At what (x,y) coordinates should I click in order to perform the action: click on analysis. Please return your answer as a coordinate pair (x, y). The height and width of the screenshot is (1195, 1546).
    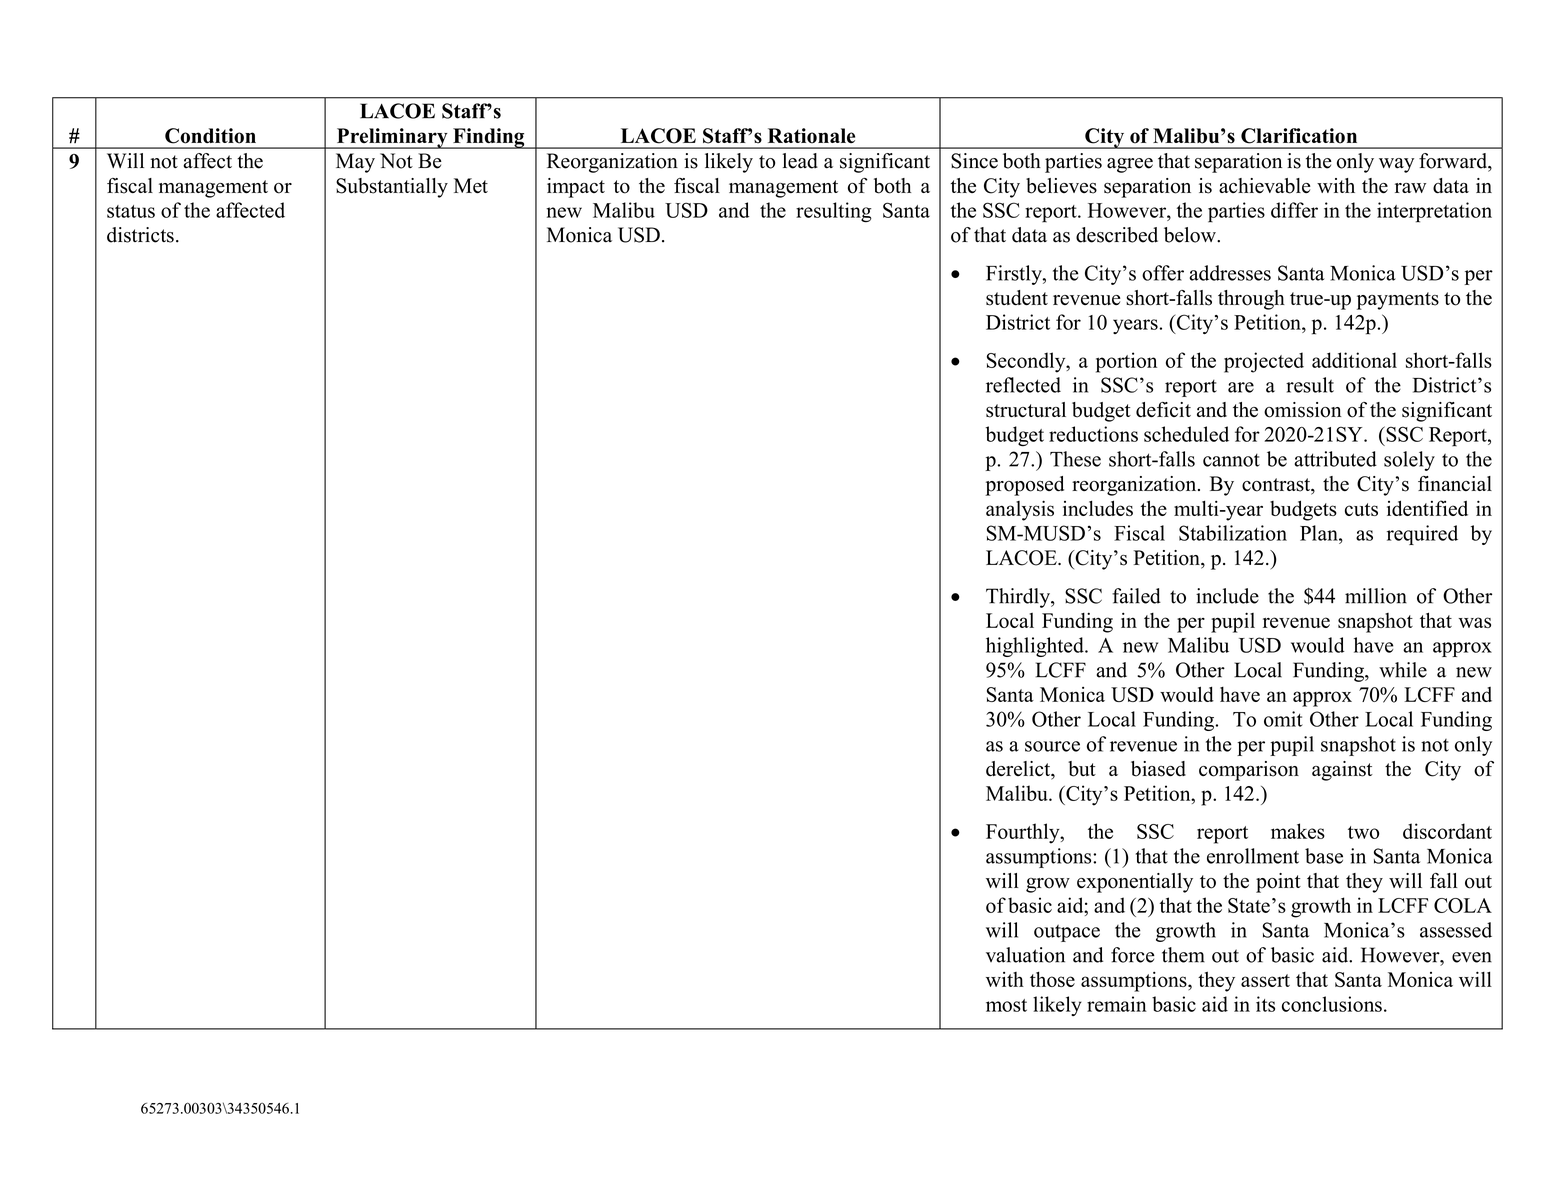
    Looking at the image, I should click on (1020, 510).
